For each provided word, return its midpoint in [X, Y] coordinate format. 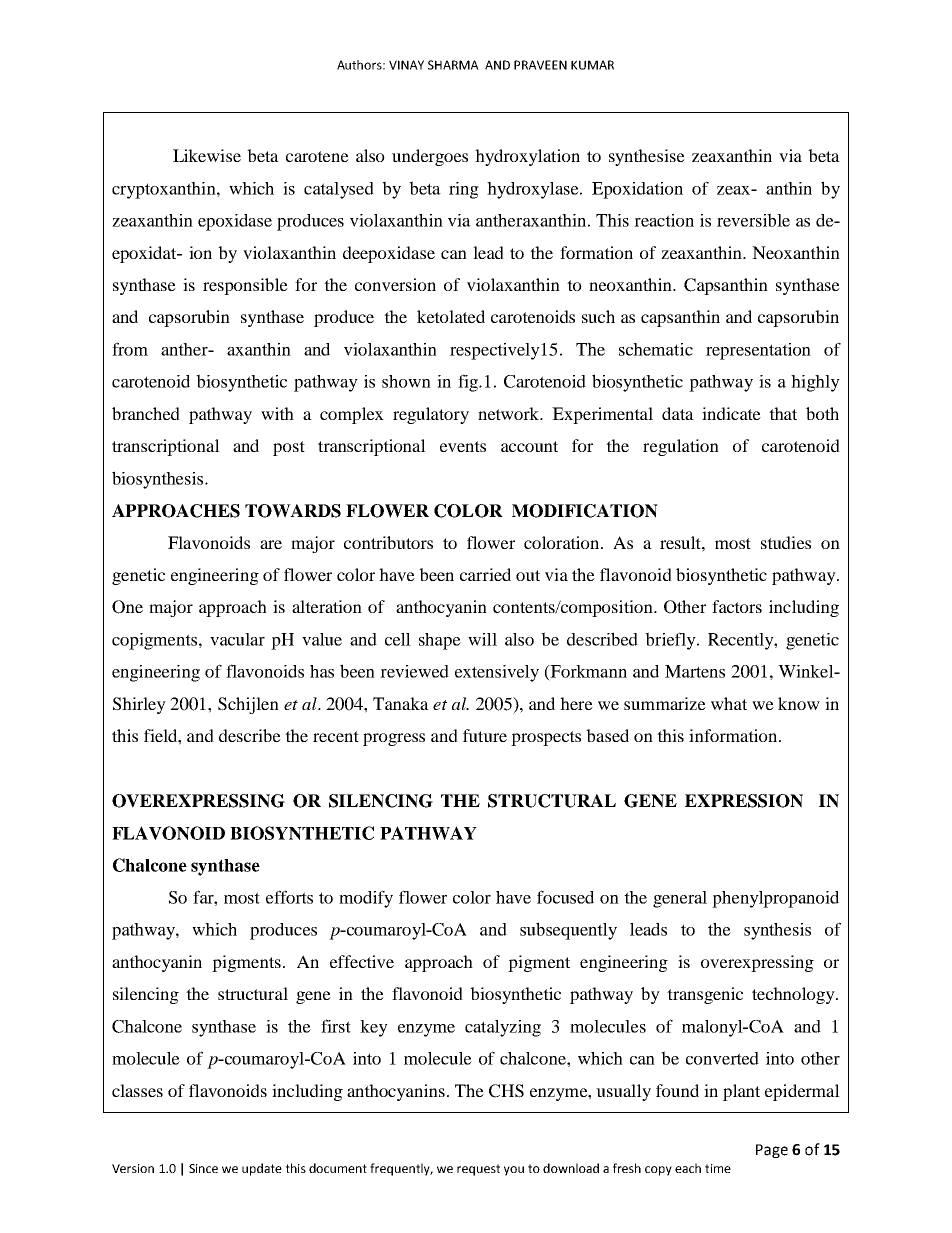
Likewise [207, 155]
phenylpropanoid [775, 899]
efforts [289, 897]
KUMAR [592, 65]
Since [203, 1168]
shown [406, 381]
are [271, 544]
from [130, 349]
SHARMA [453, 65]
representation [758, 351]
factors [737, 606]
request [478, 1170]
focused [565, 897]
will [482, 639]
